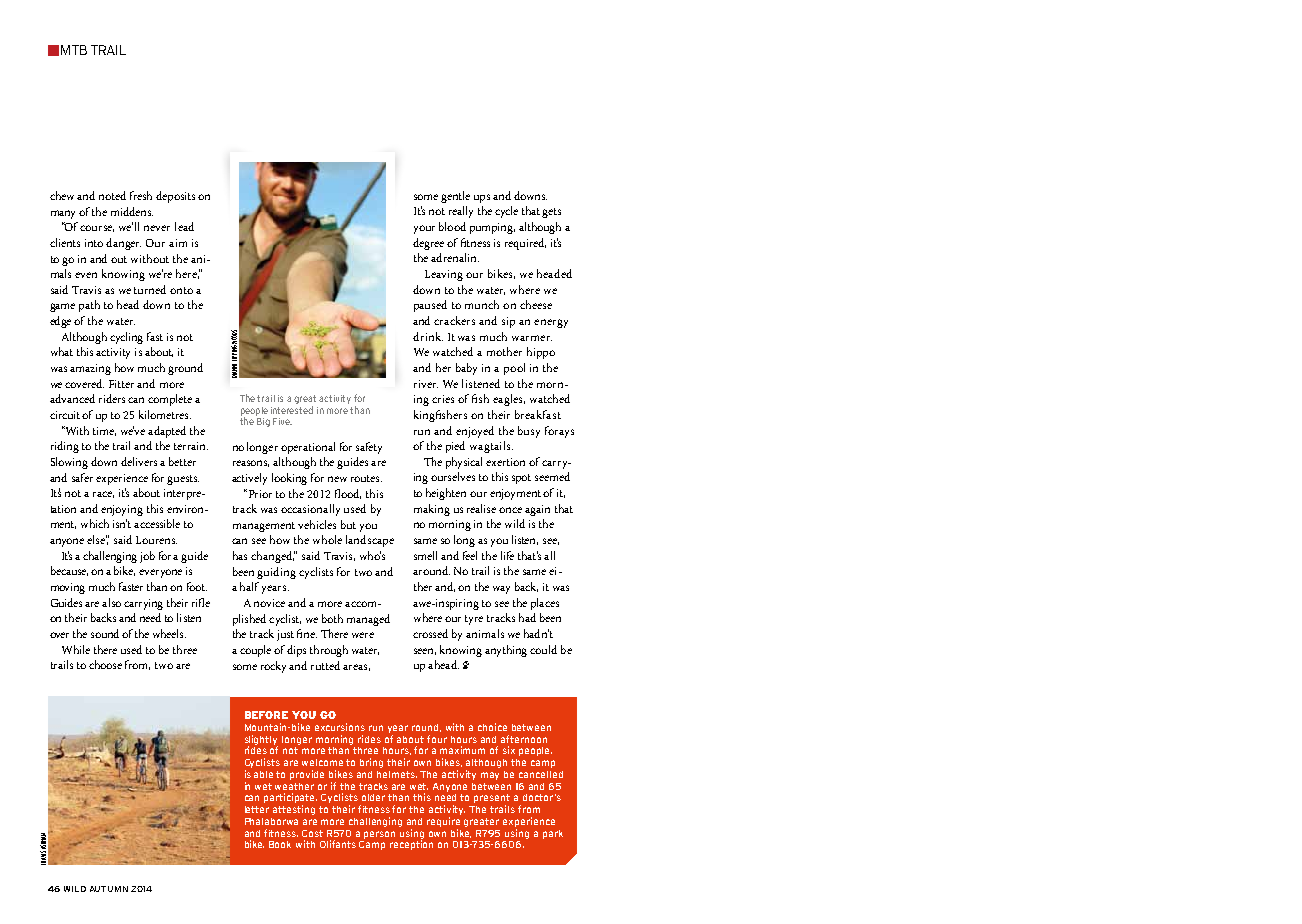 The height and width of the document is (924, 1302). I want to click on way, so click(501, 590).
